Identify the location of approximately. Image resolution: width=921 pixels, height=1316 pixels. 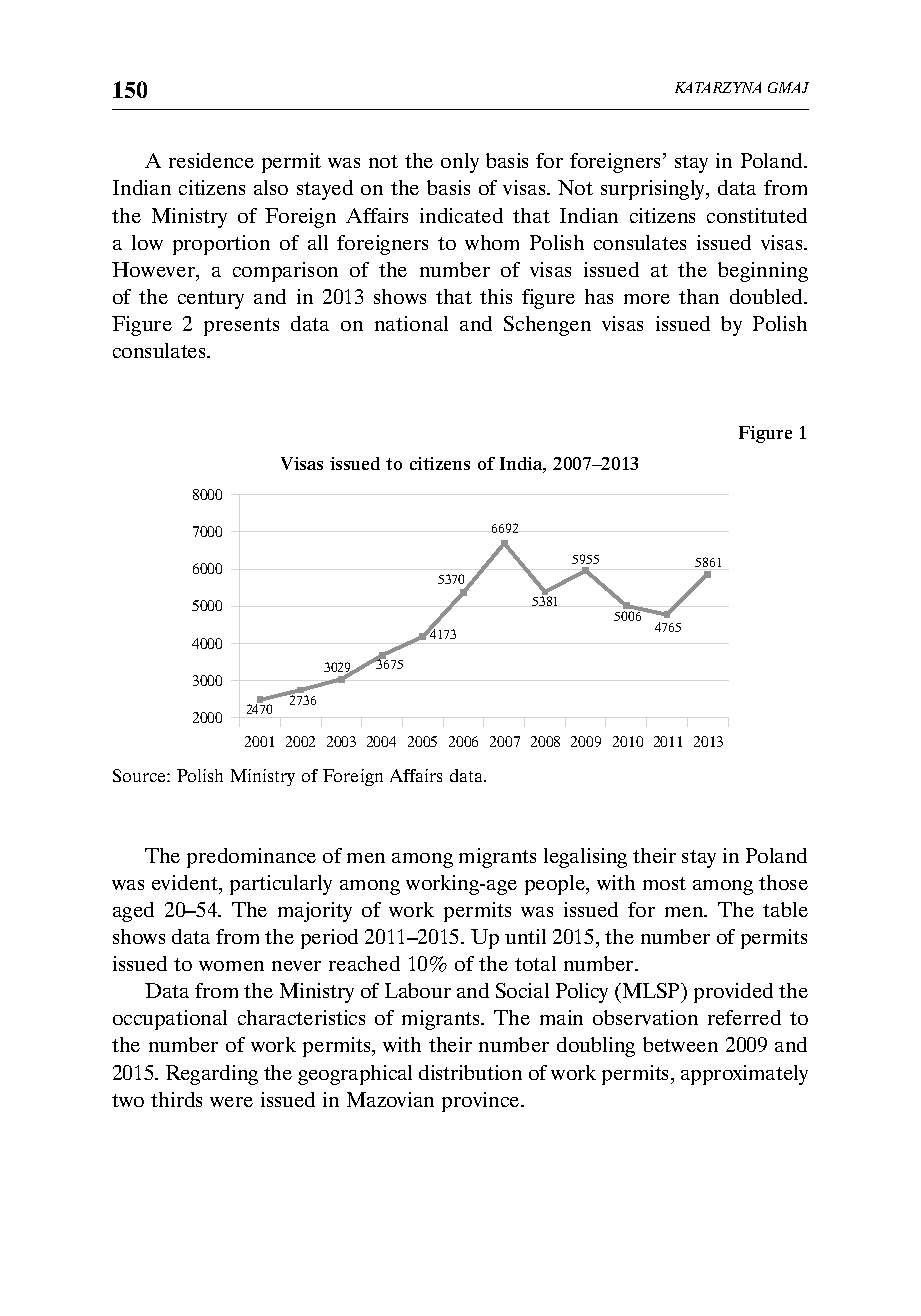
(744, 1075).
